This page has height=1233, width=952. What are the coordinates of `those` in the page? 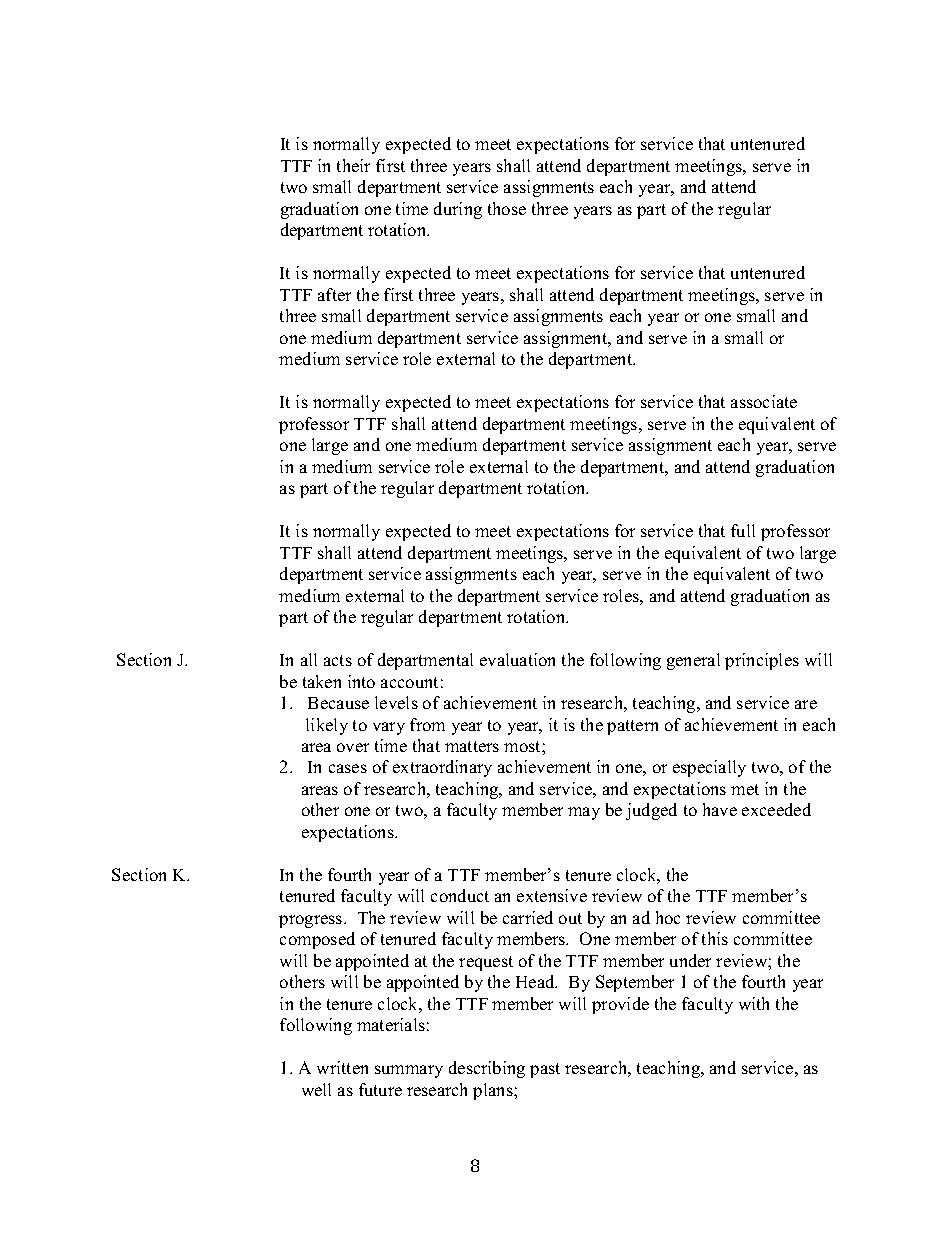 It's located at (507, 208).
